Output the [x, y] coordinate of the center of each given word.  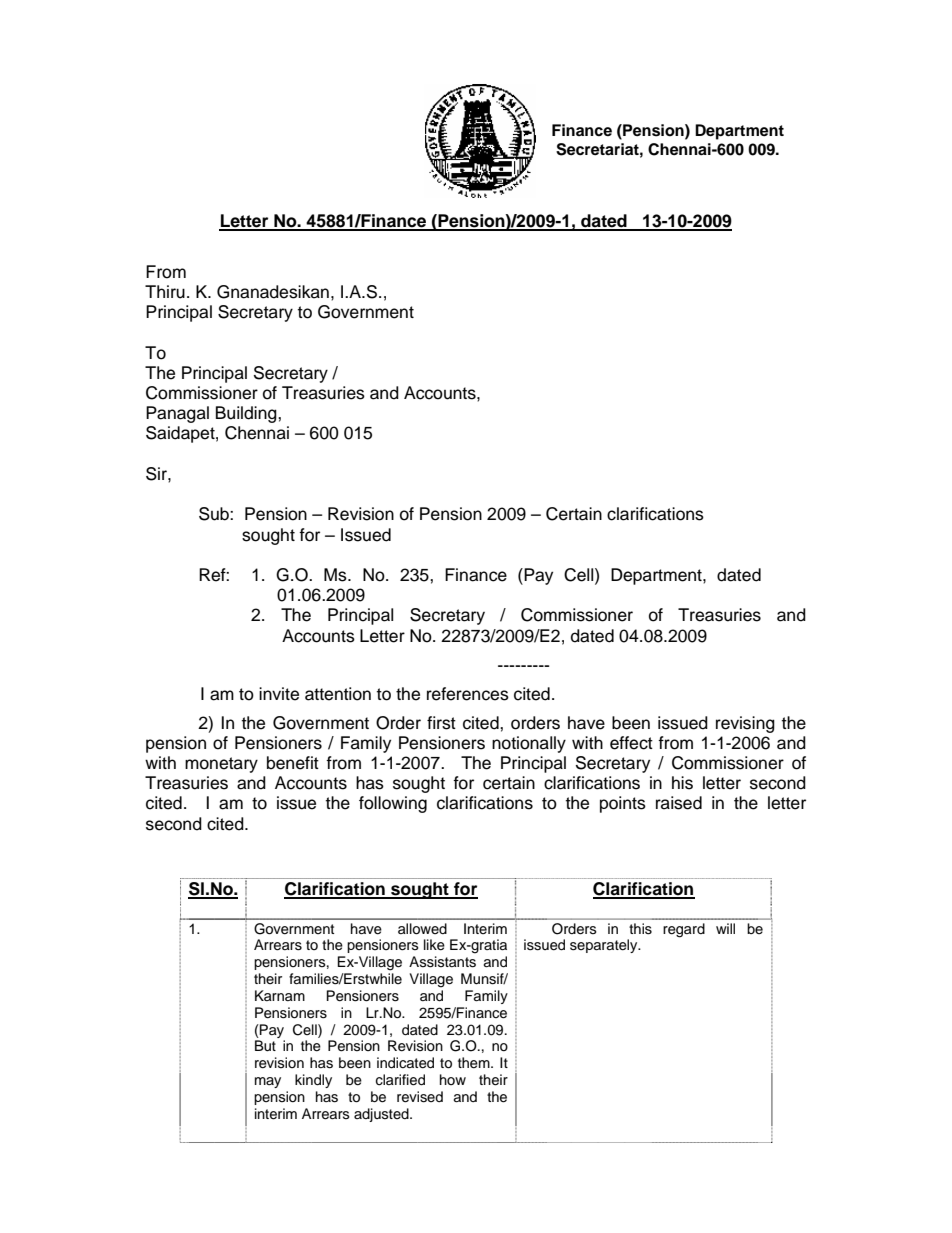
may [268, 1082]
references [468, 694]
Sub [215, 514]
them [475, 1063]
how [453, 1079]
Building [247, 414]
